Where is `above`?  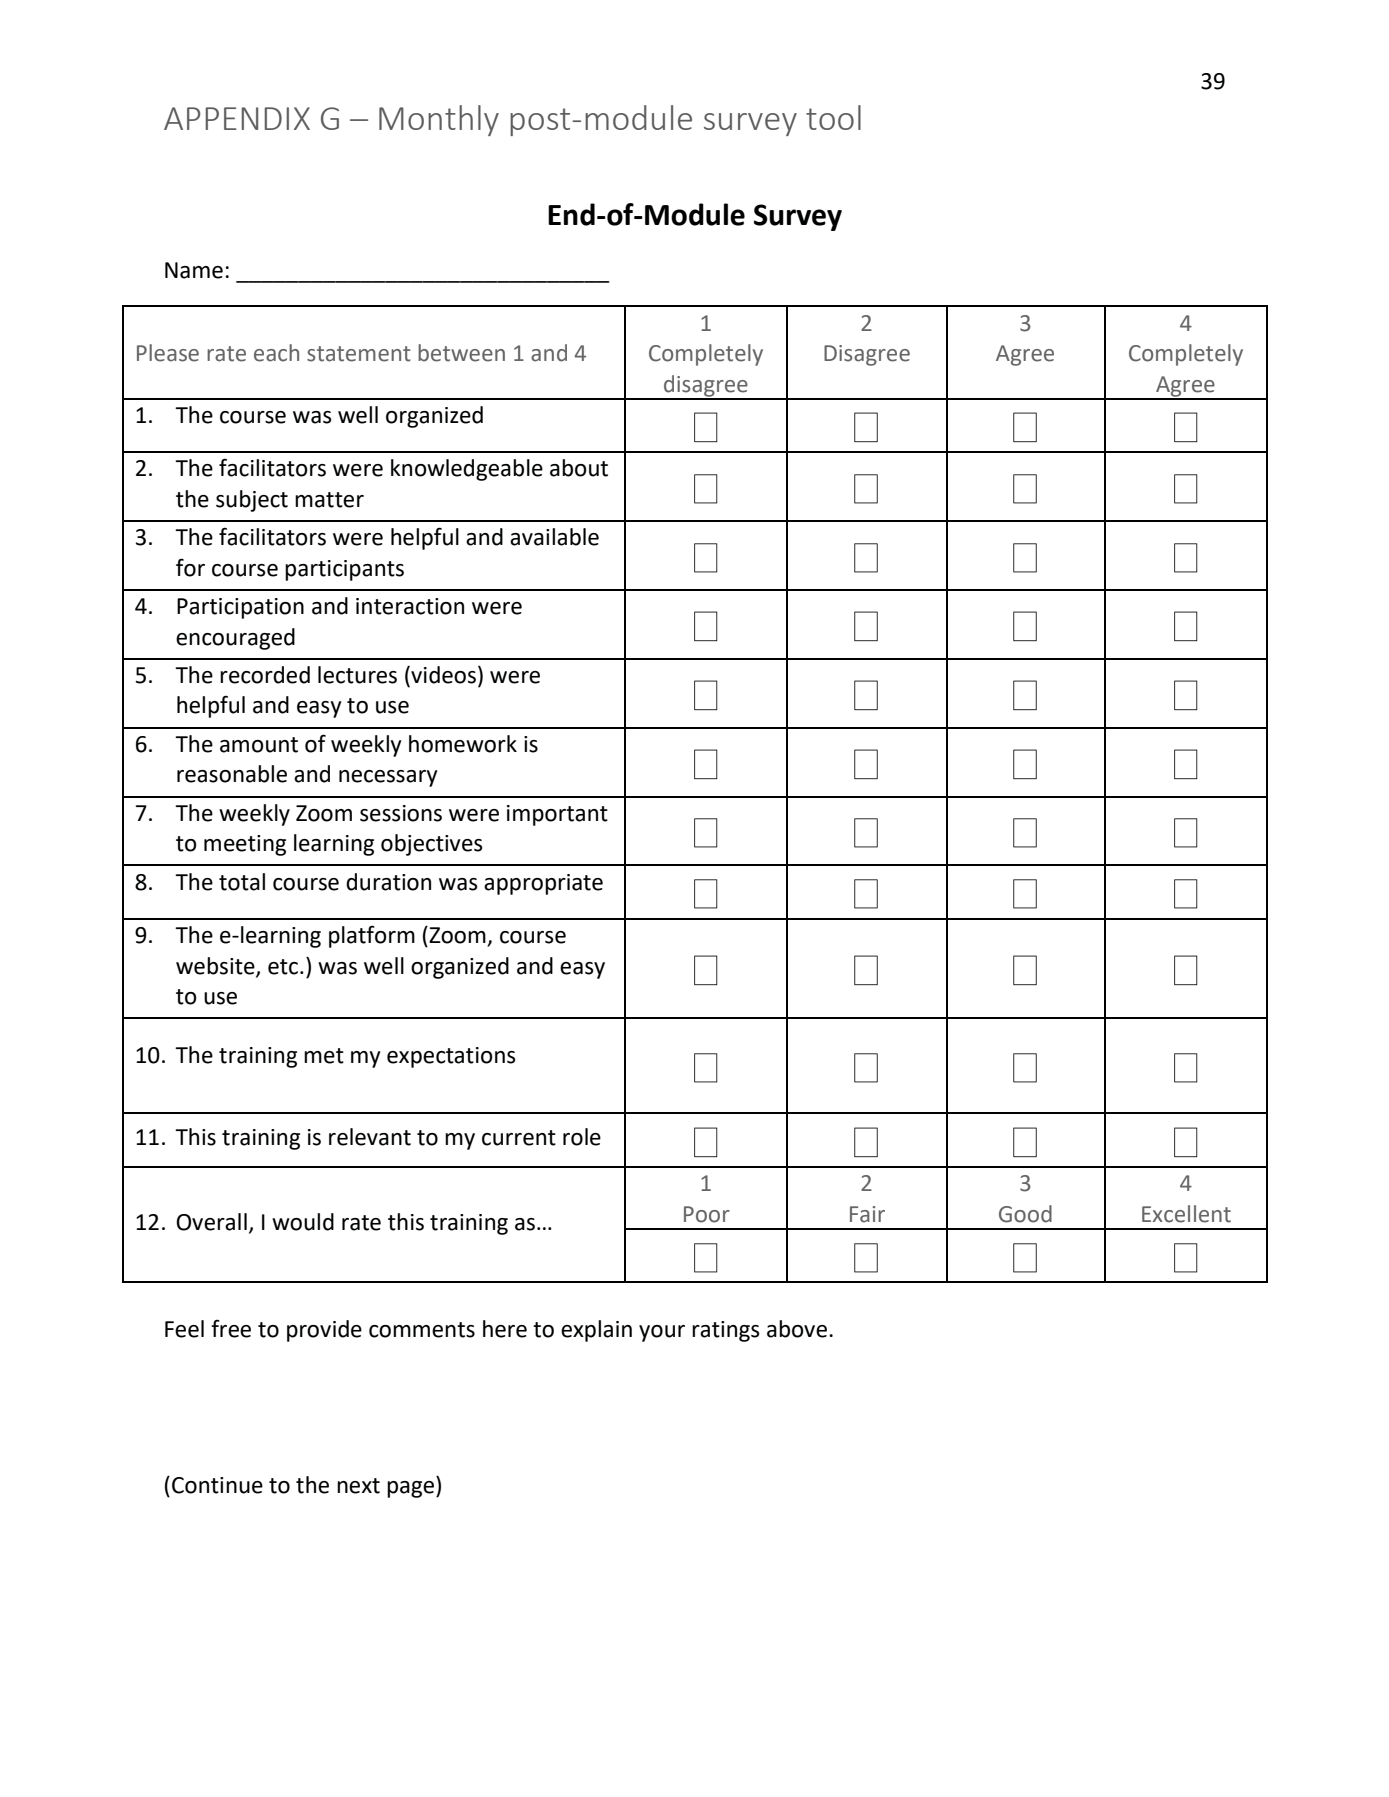
above is located at coordinates (797, 1329).
